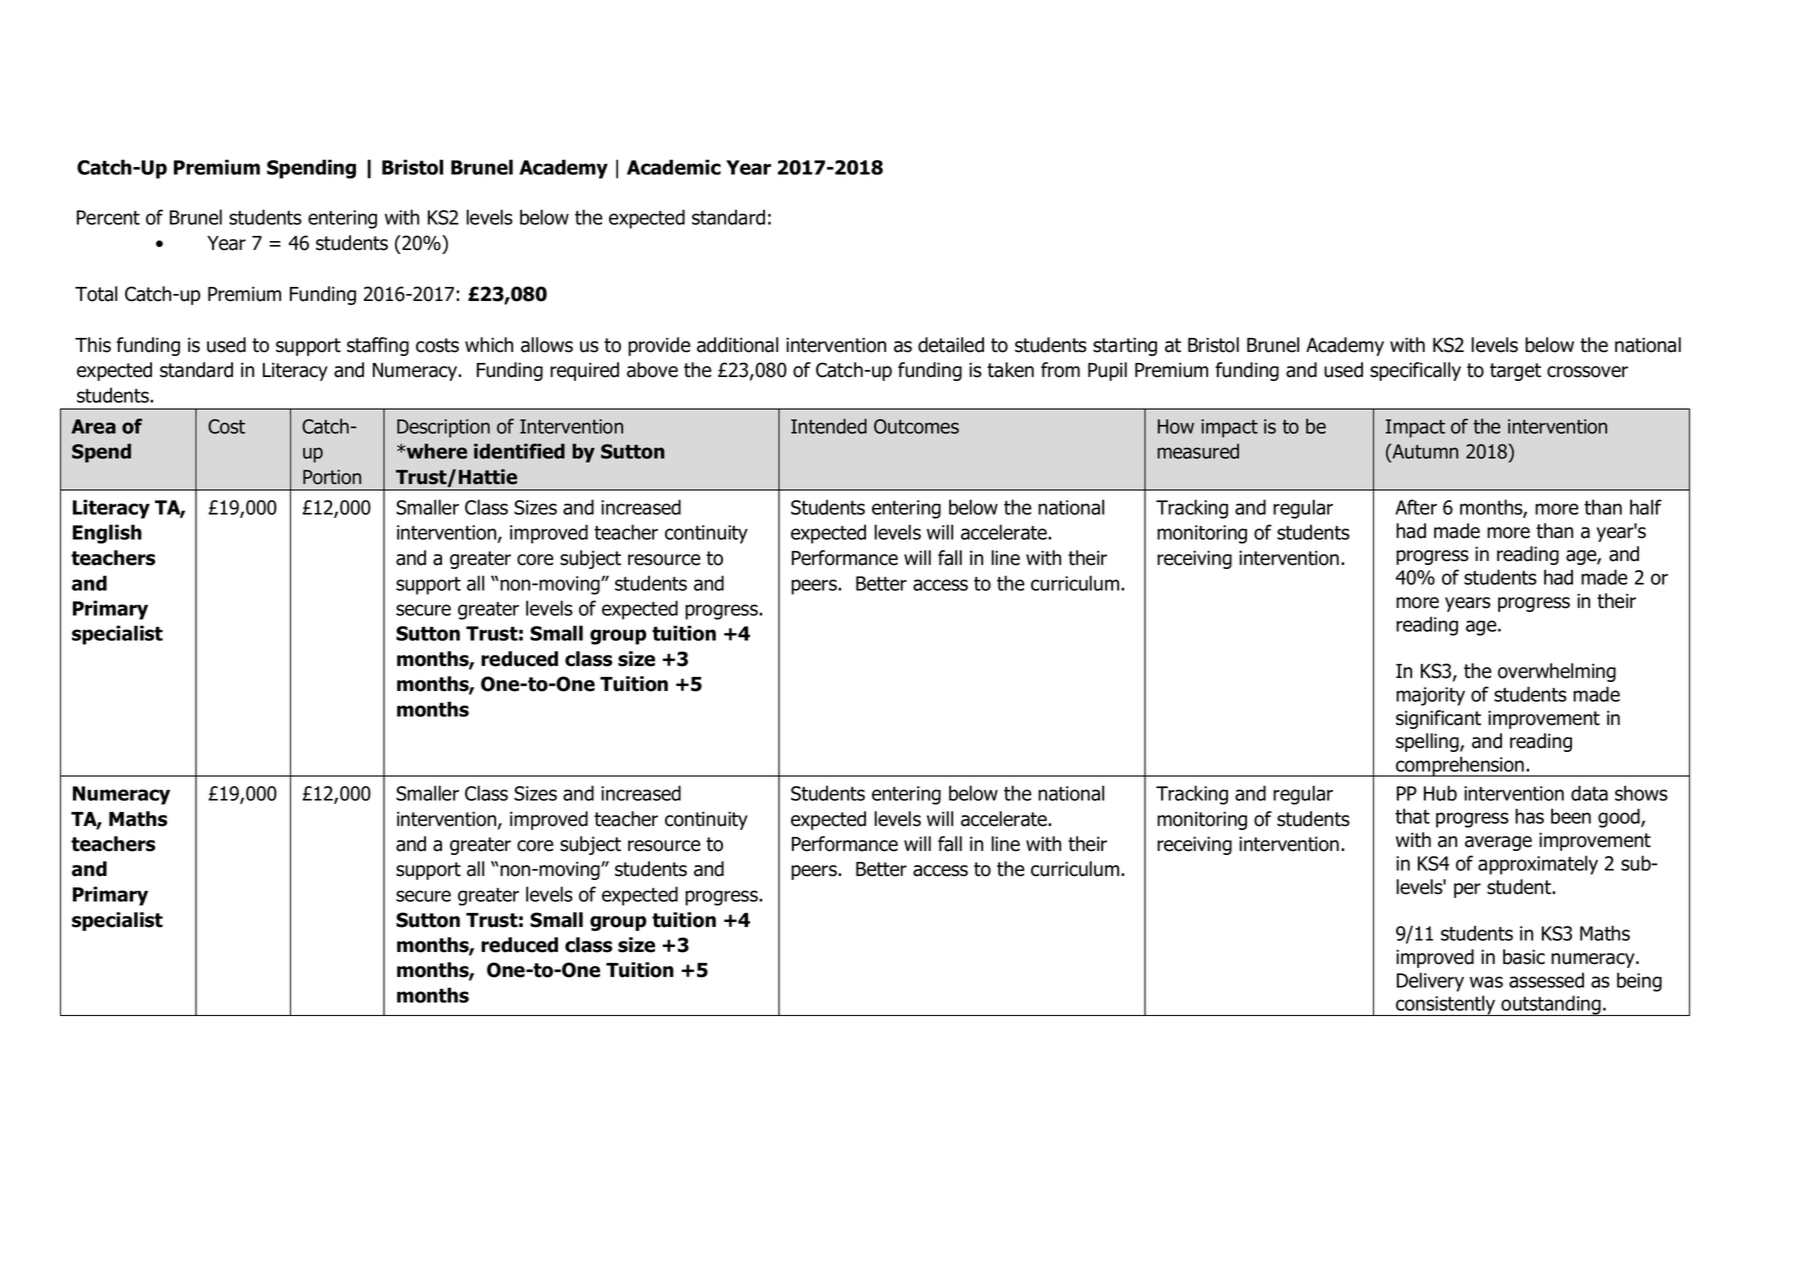 The image size is (1809, 1280). I want to click on Hub, so click(1440, 793).
